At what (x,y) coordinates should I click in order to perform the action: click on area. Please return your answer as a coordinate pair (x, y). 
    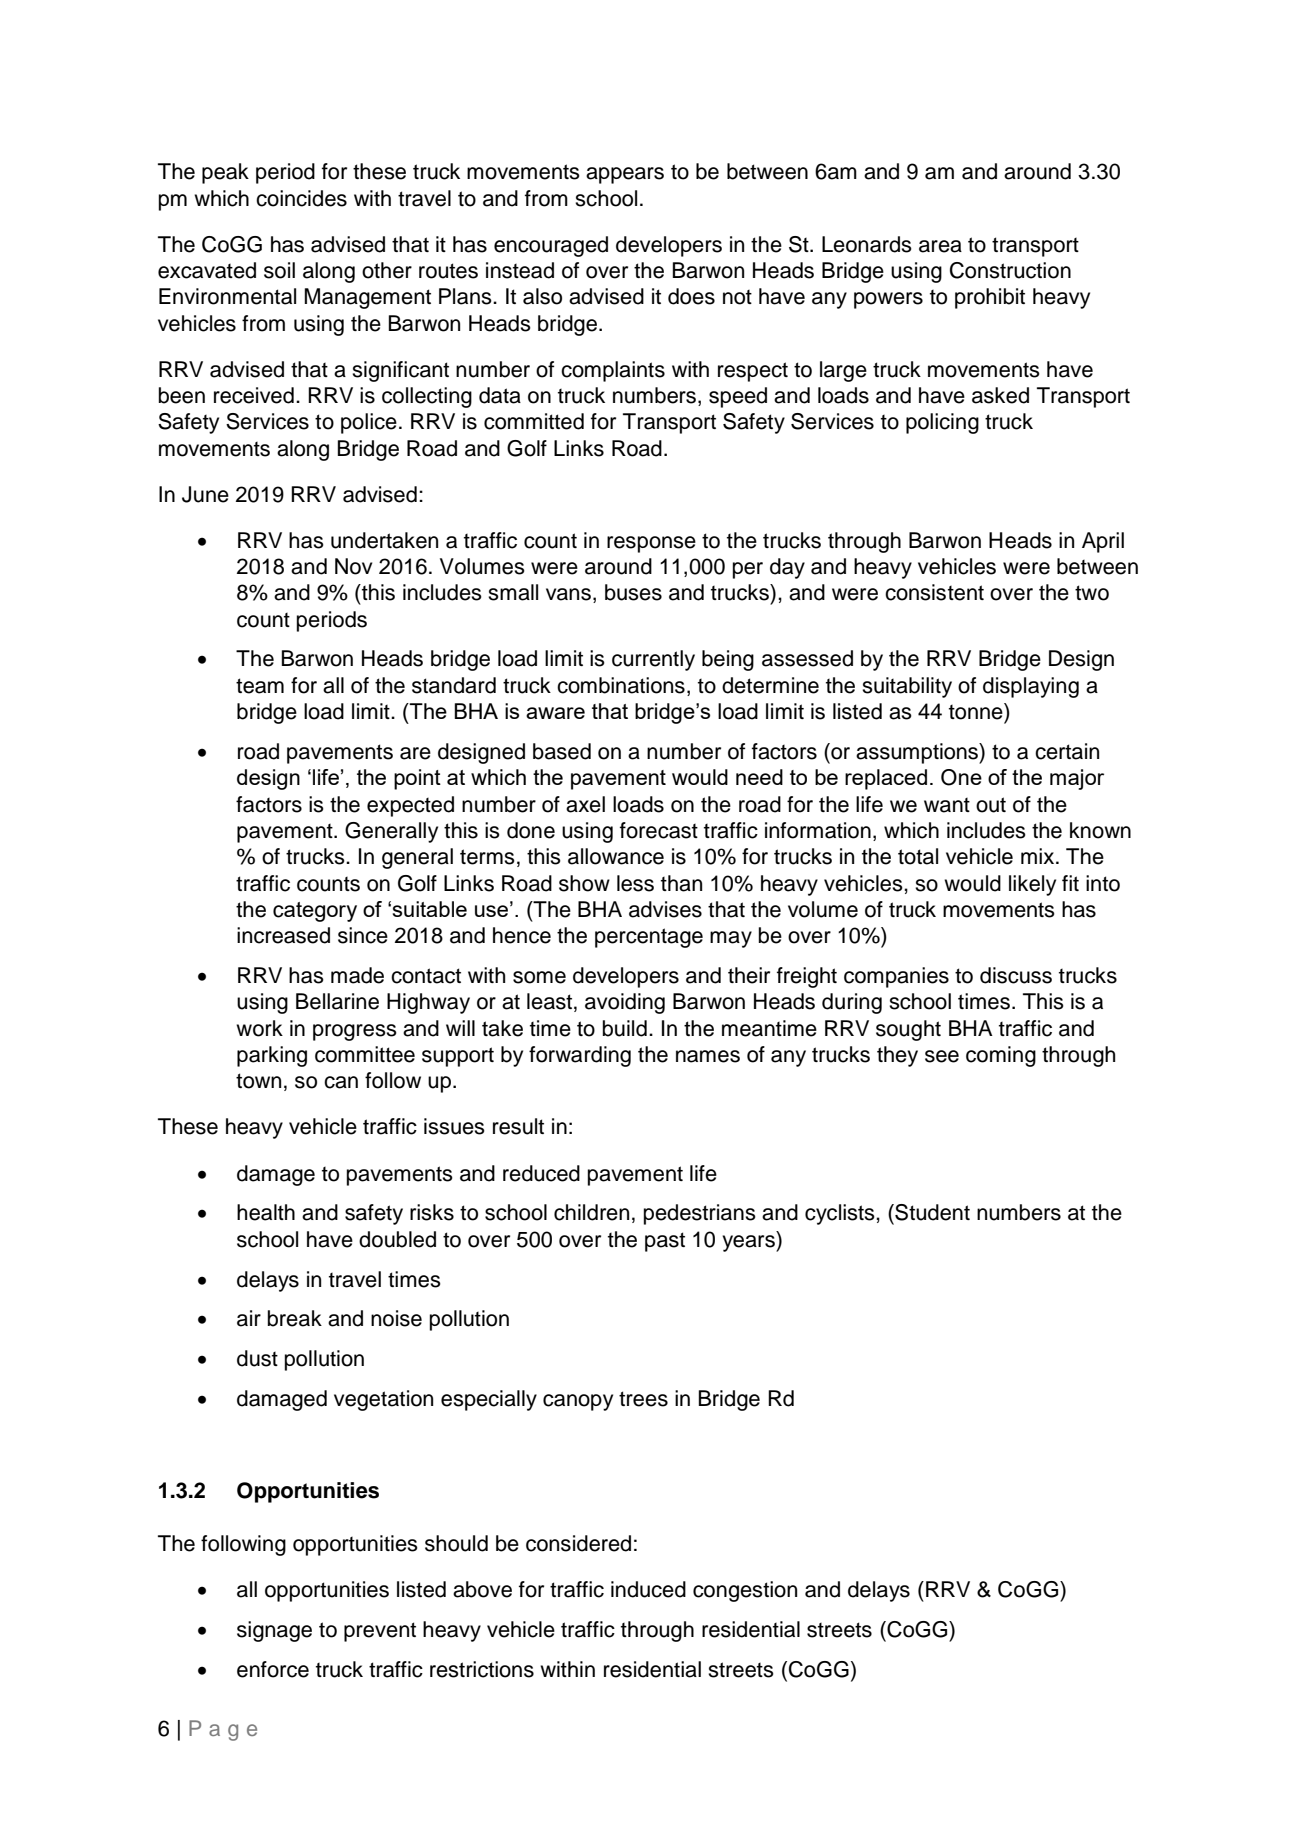
    Looking at the image, I should click on (940, 246).
